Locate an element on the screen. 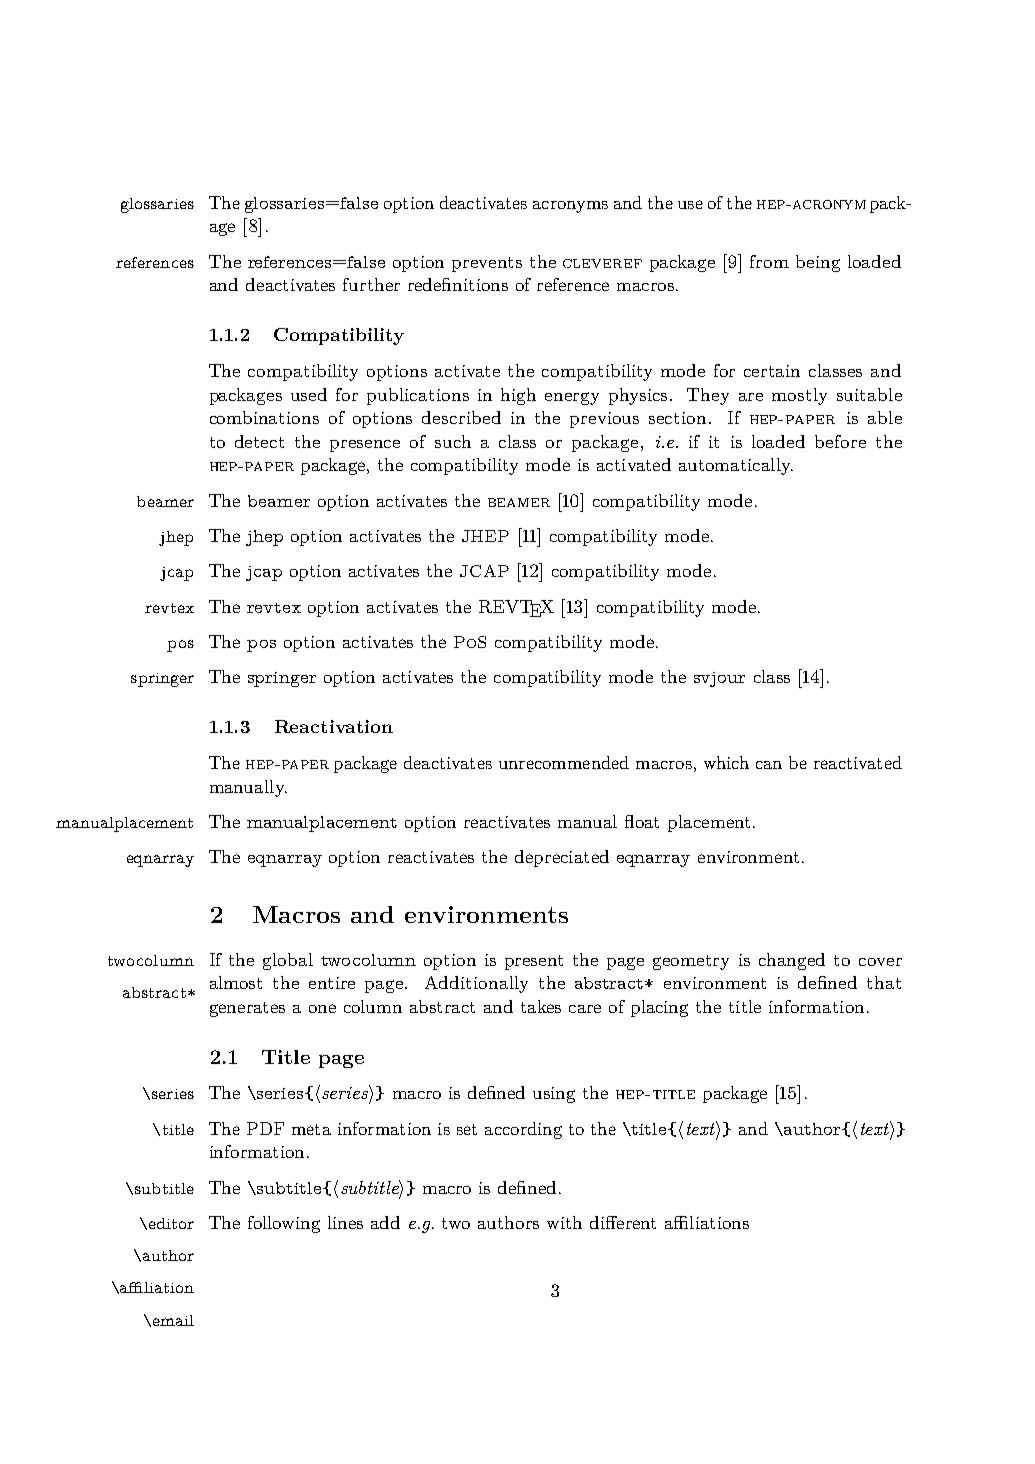  using is located at coordinates (554, 1095).
